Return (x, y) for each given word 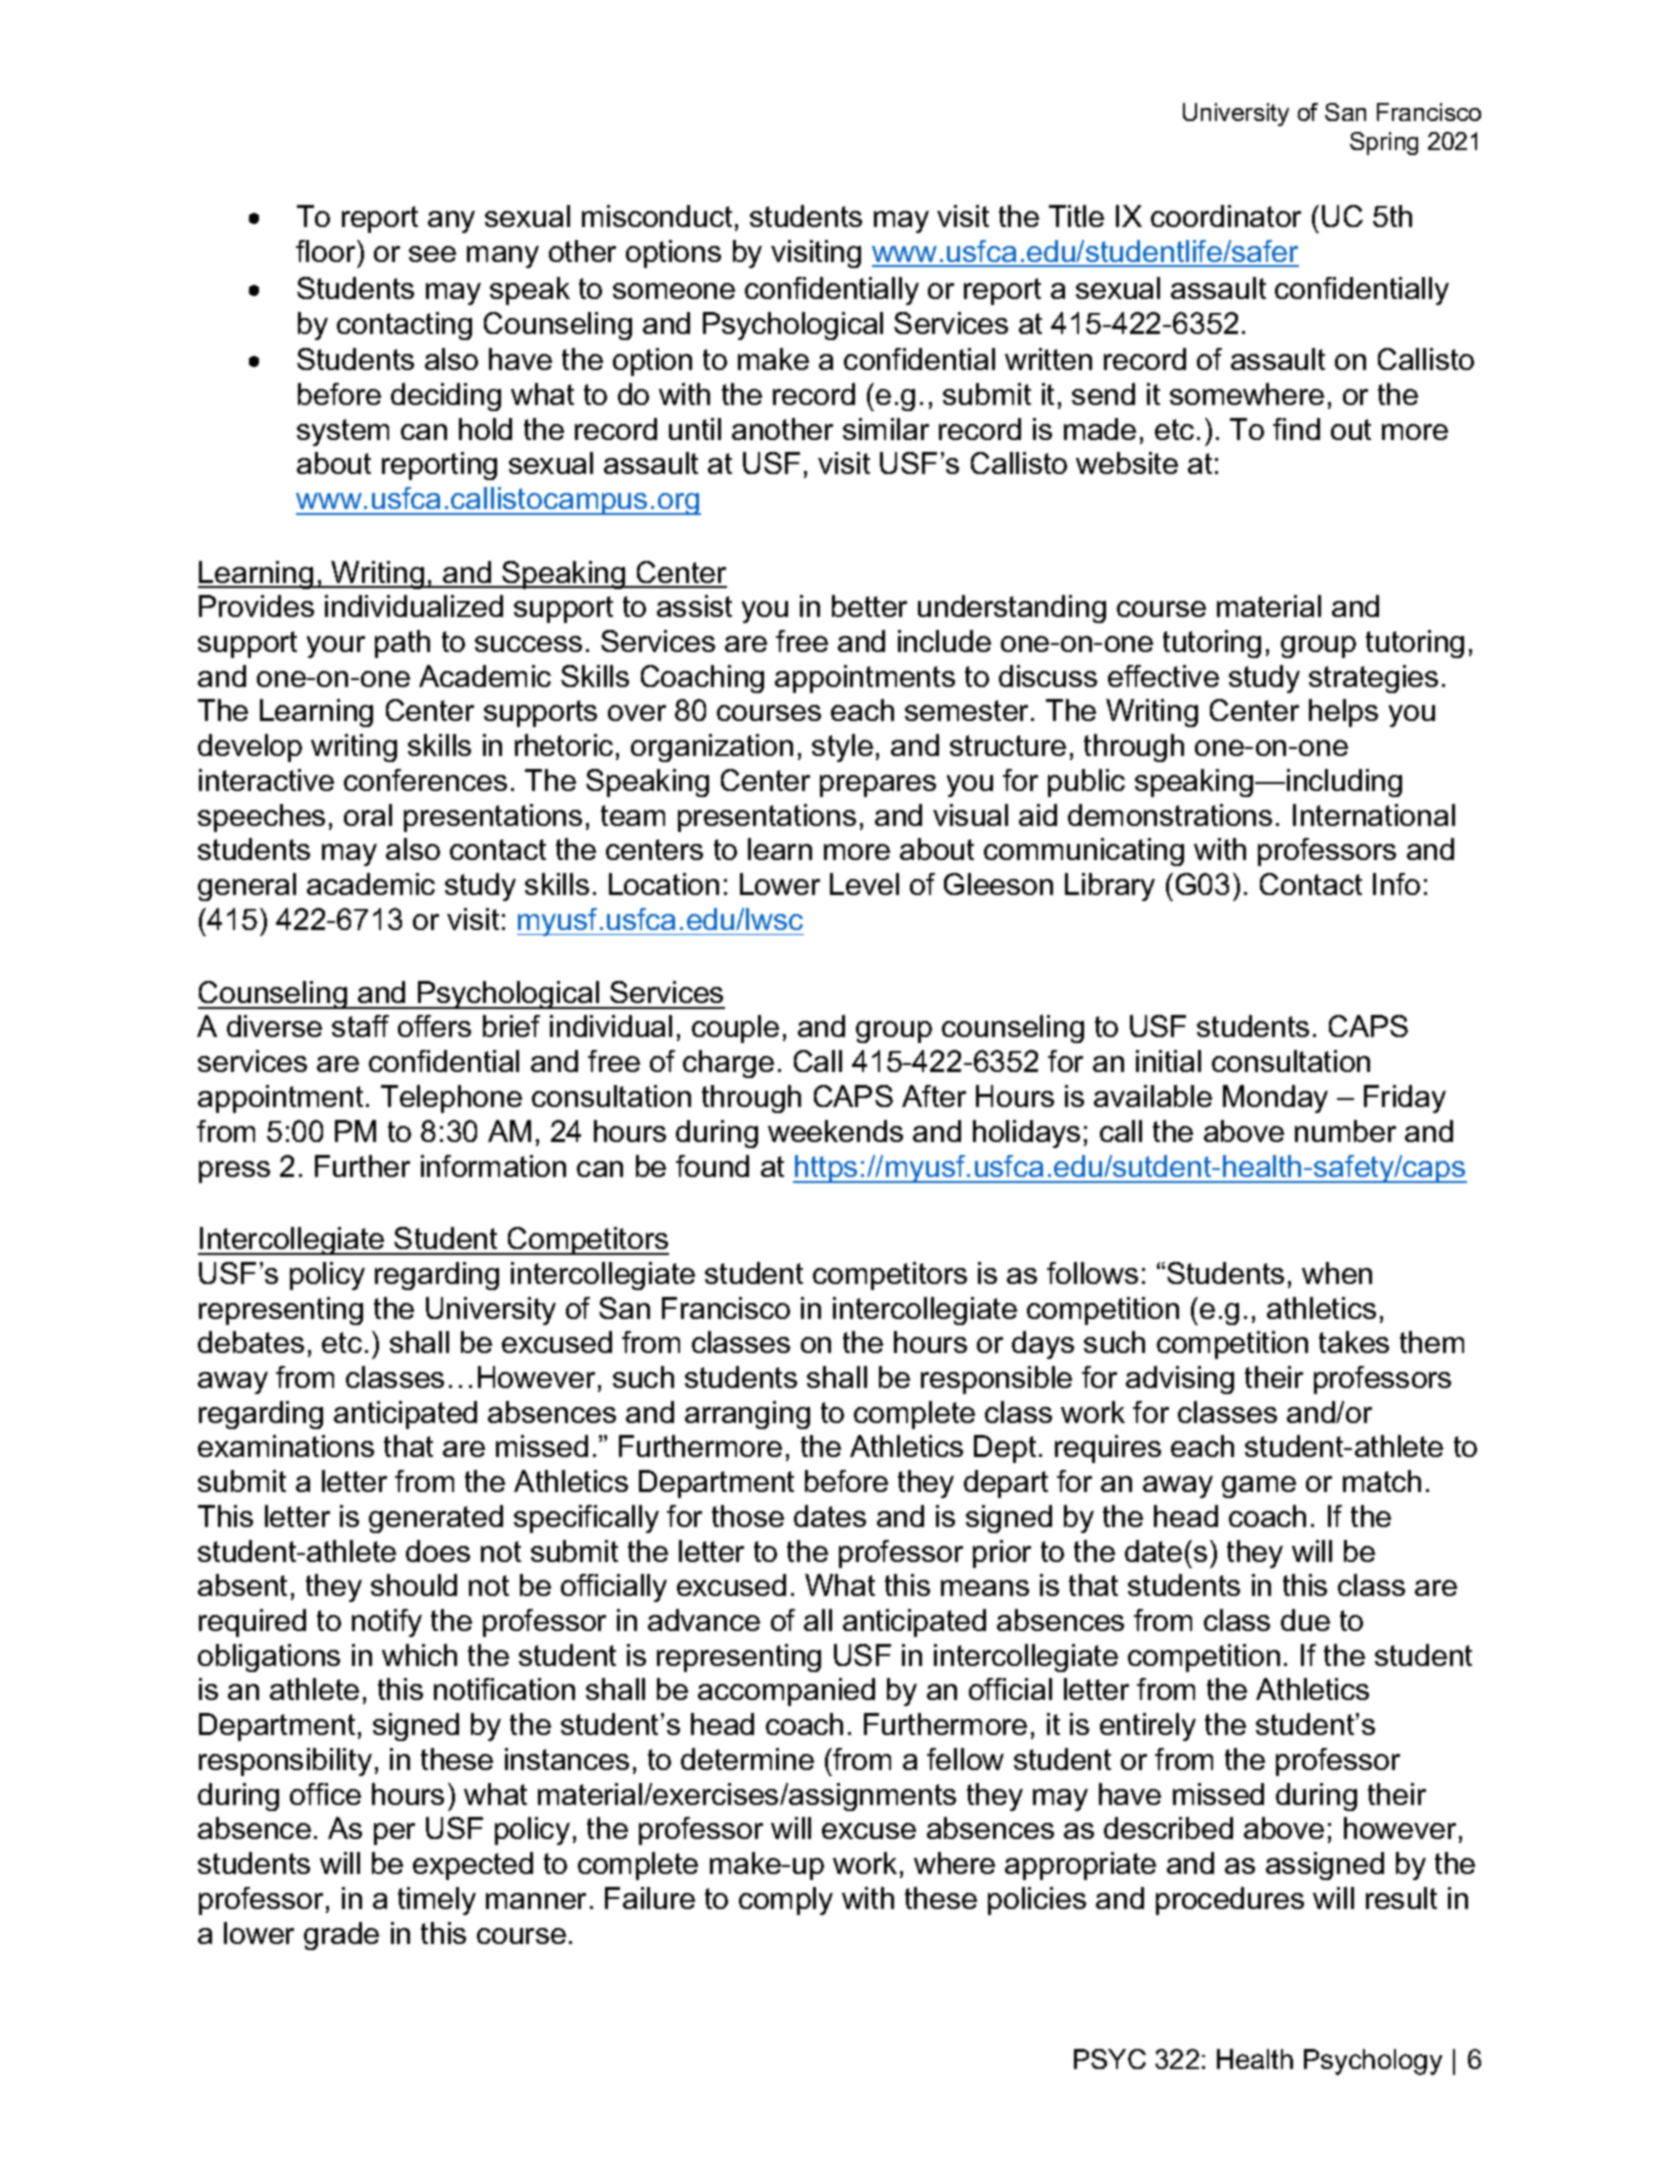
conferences (425, 780)
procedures (1230, 1901)
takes (1354, 1342)
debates (251, 1342)
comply (786, 1901)
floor (327, 251)
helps (1343, 713)
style (842, 748)
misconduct (657, 216)
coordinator (1226, 216)
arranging (747, 1415)
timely (437, 1901)
